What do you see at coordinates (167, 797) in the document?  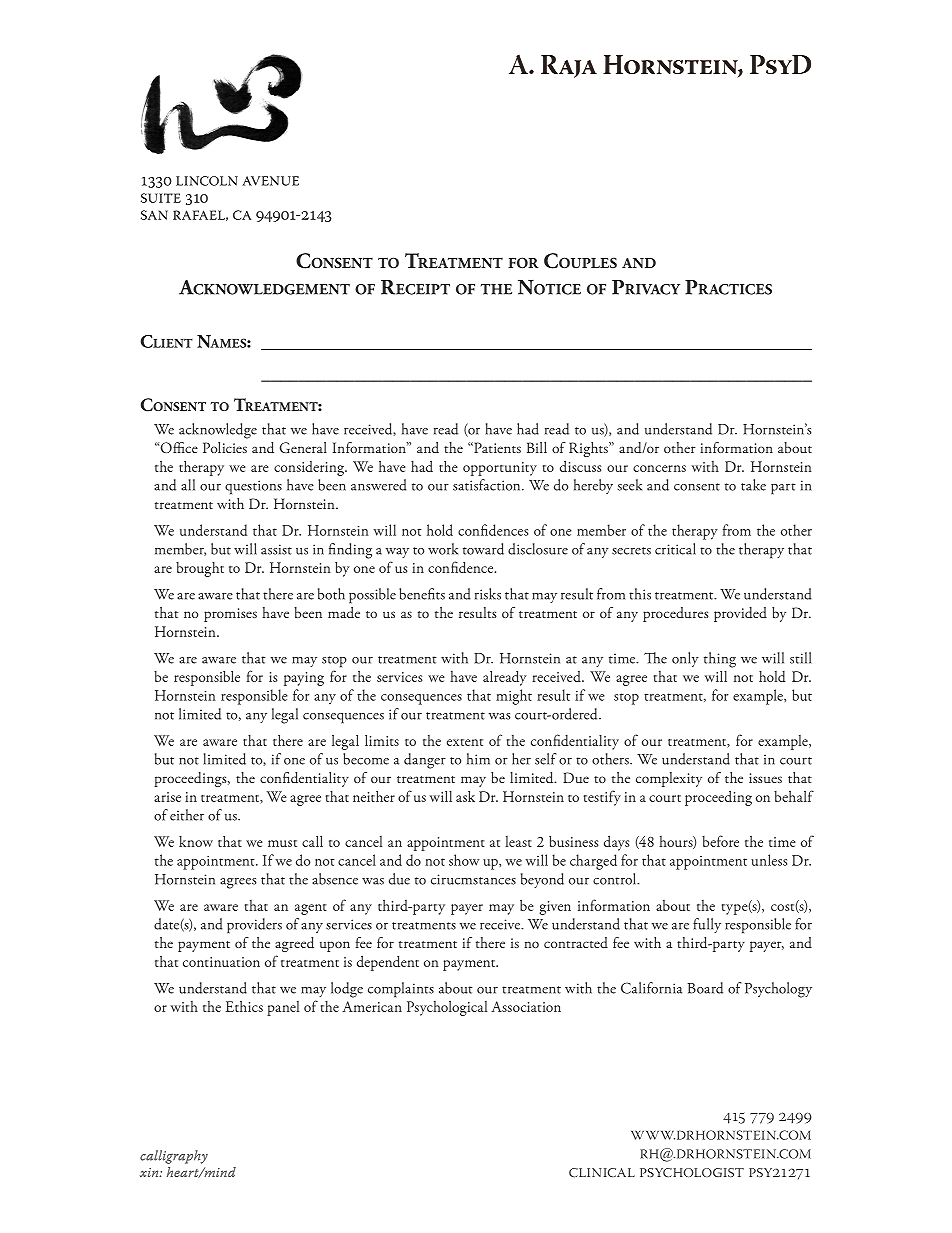 I see `arise` at bounding box center [167, 797].
